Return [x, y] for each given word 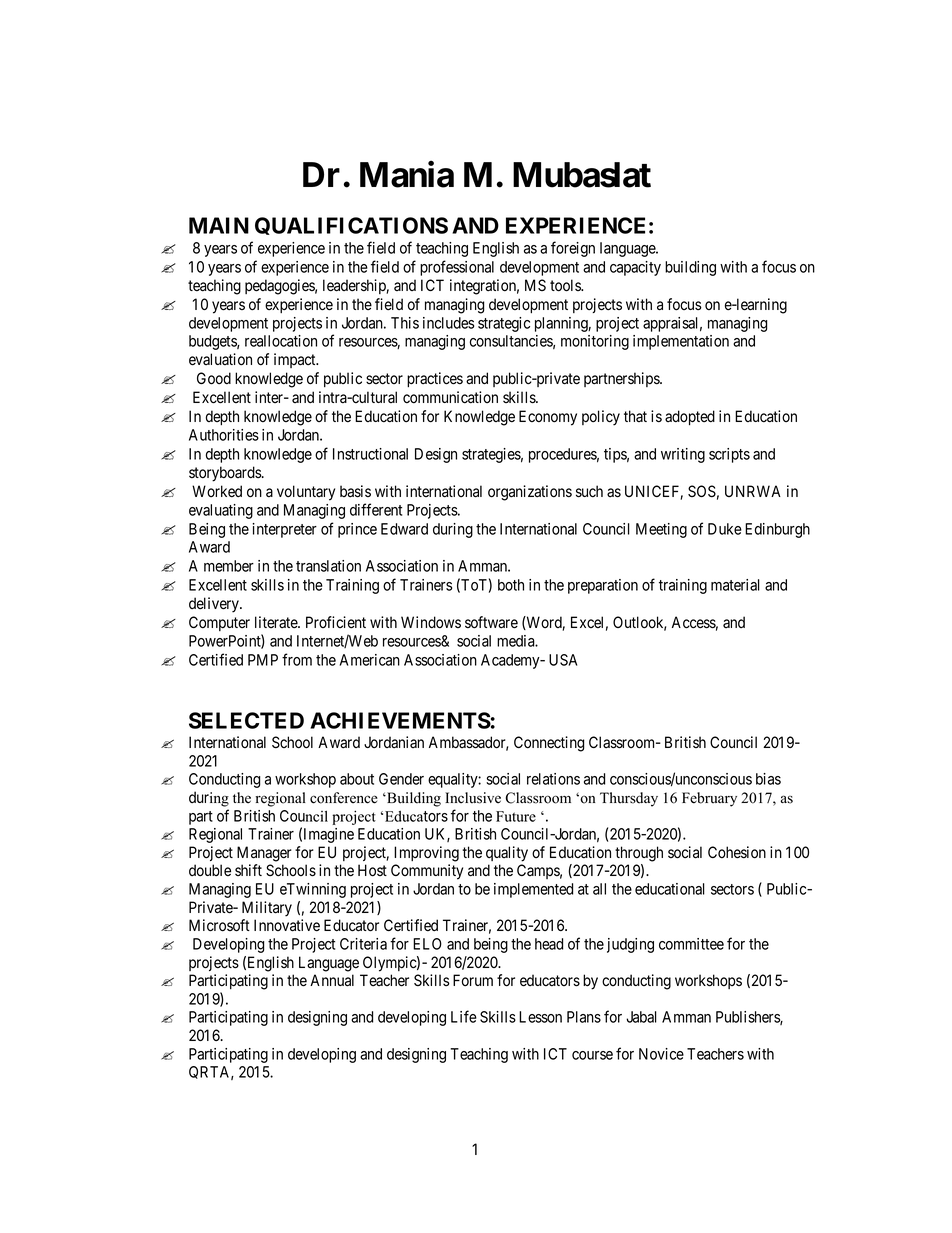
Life [464, 1016]
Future [516, 816]
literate [277, 622]
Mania [407, 174]
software [491, 622]
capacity [635, 268]
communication [450, 397]
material [735, 585]
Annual [332, 980]
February [709, 799]
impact [296, 360]
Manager [264, 854]
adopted [690, 417]
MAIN [219, 225]
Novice [661, 1054]
